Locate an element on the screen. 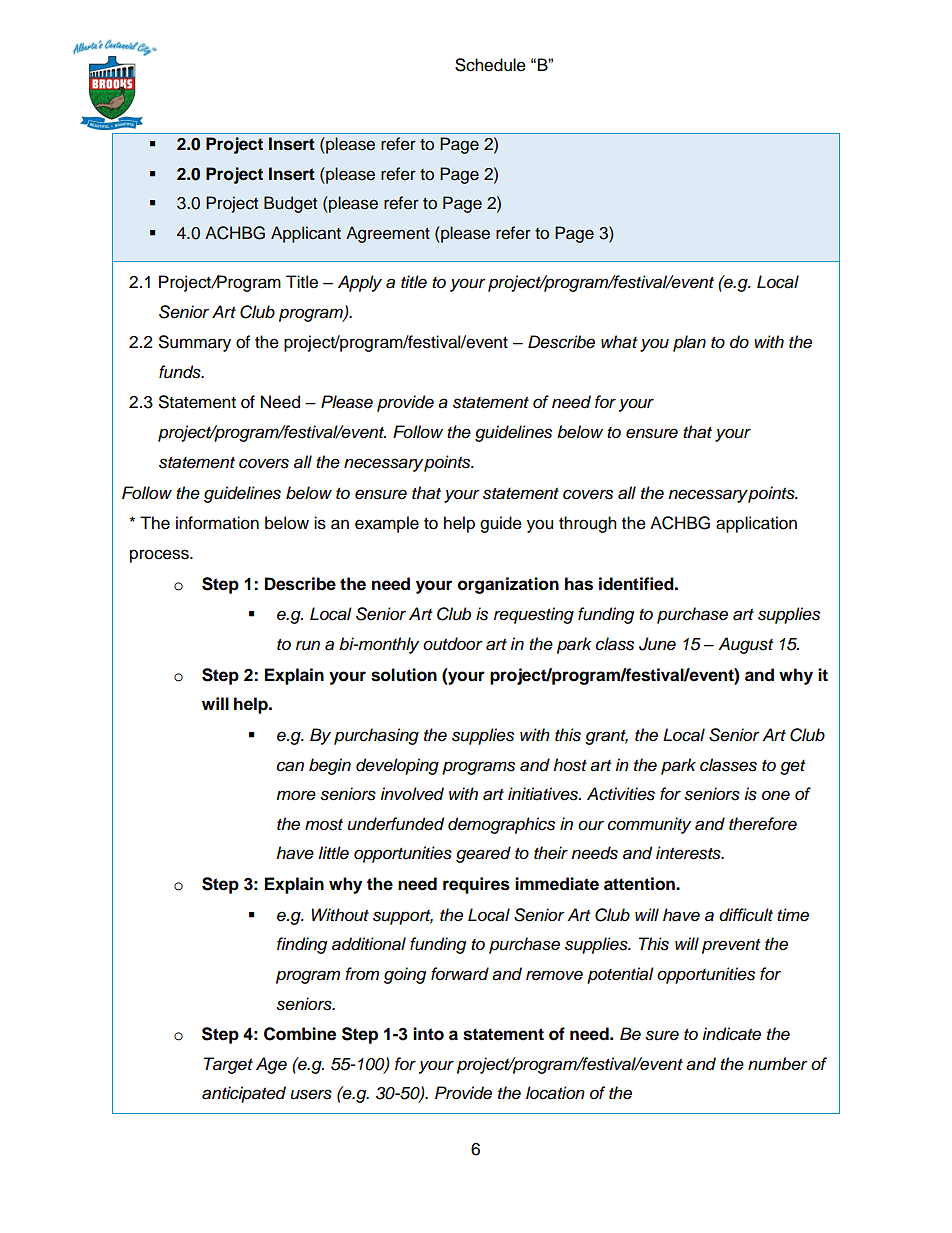  Target is located at coordinates (228, 1065).
